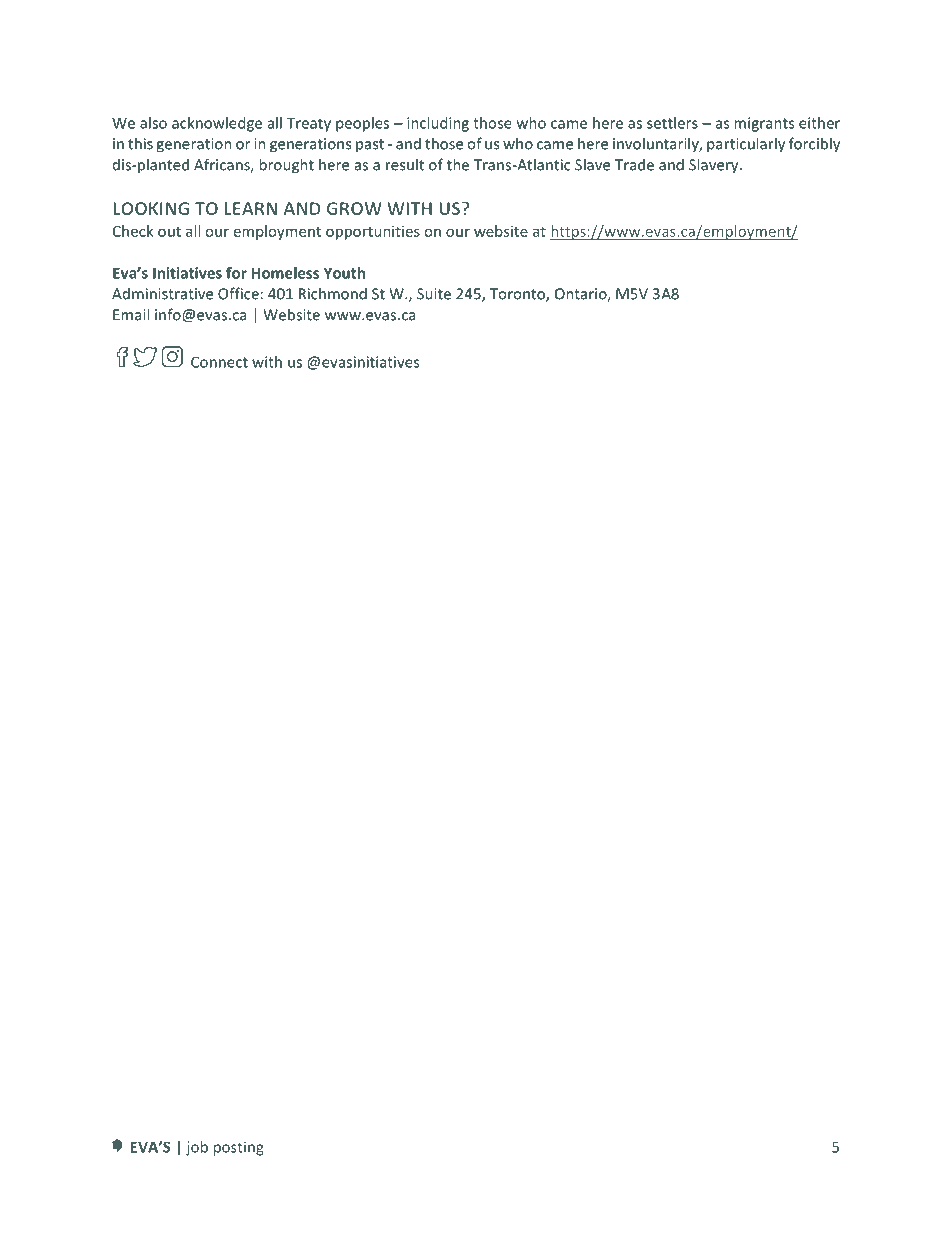 This document has height=1233, width=952. Describe the element at coordinates (746, 145) in the document. I see `particularly` at that location.
